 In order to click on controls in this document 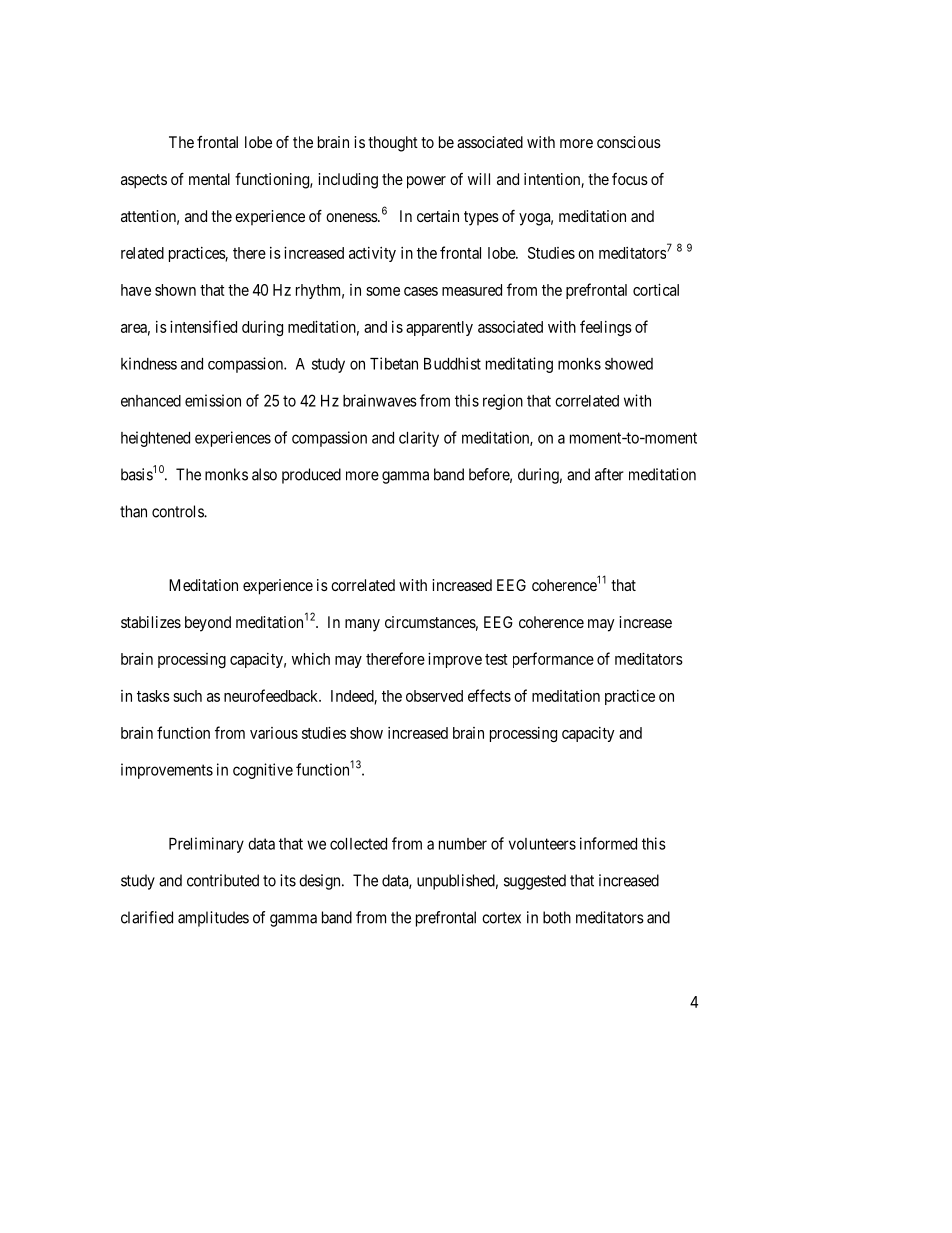, I will do `click(178, 511)`.
